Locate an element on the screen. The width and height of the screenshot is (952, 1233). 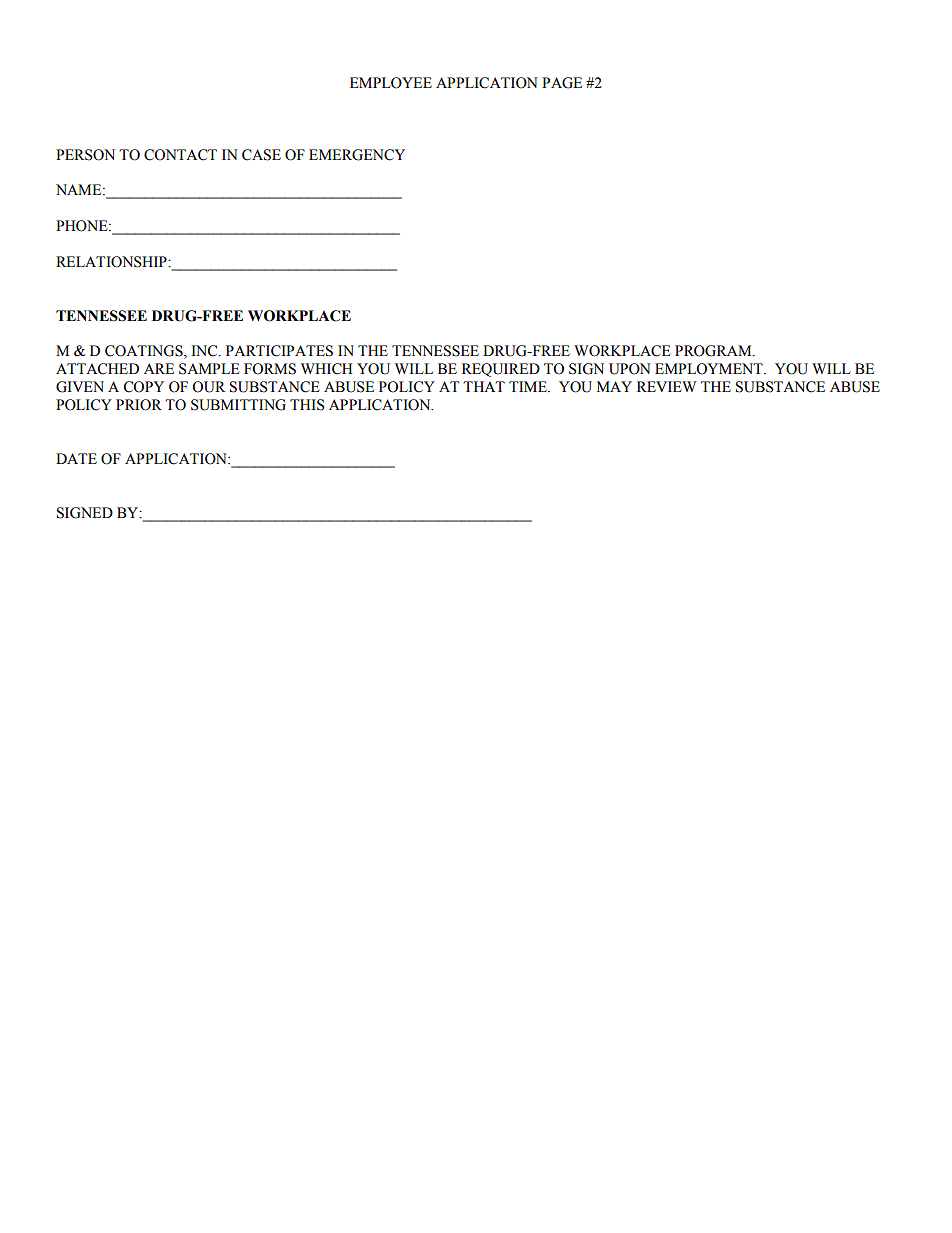
PARTICIPATES is located at coordinates (279, 351).
